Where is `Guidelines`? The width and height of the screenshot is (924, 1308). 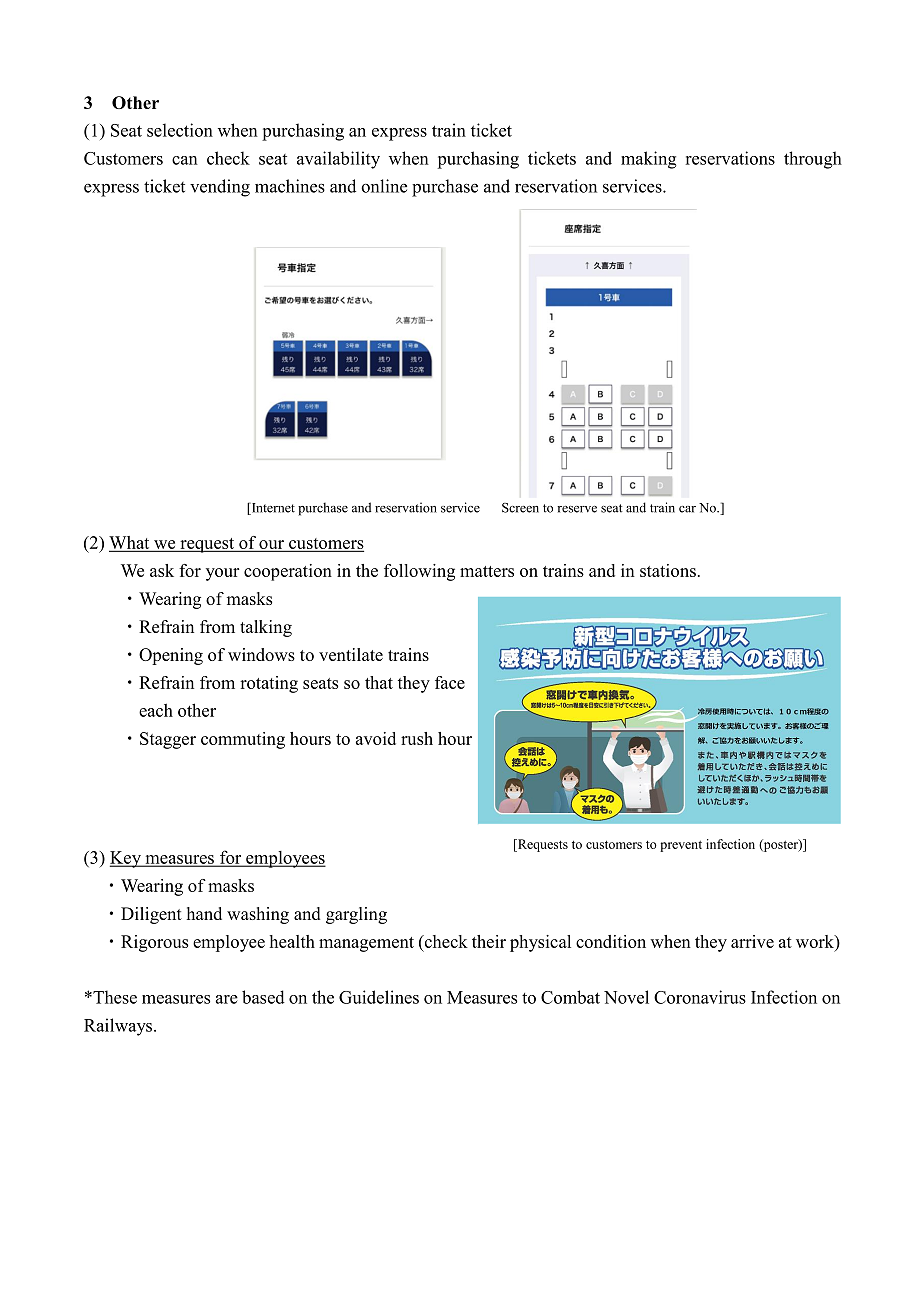
Guidelines is located at coordinates (379, 997).
